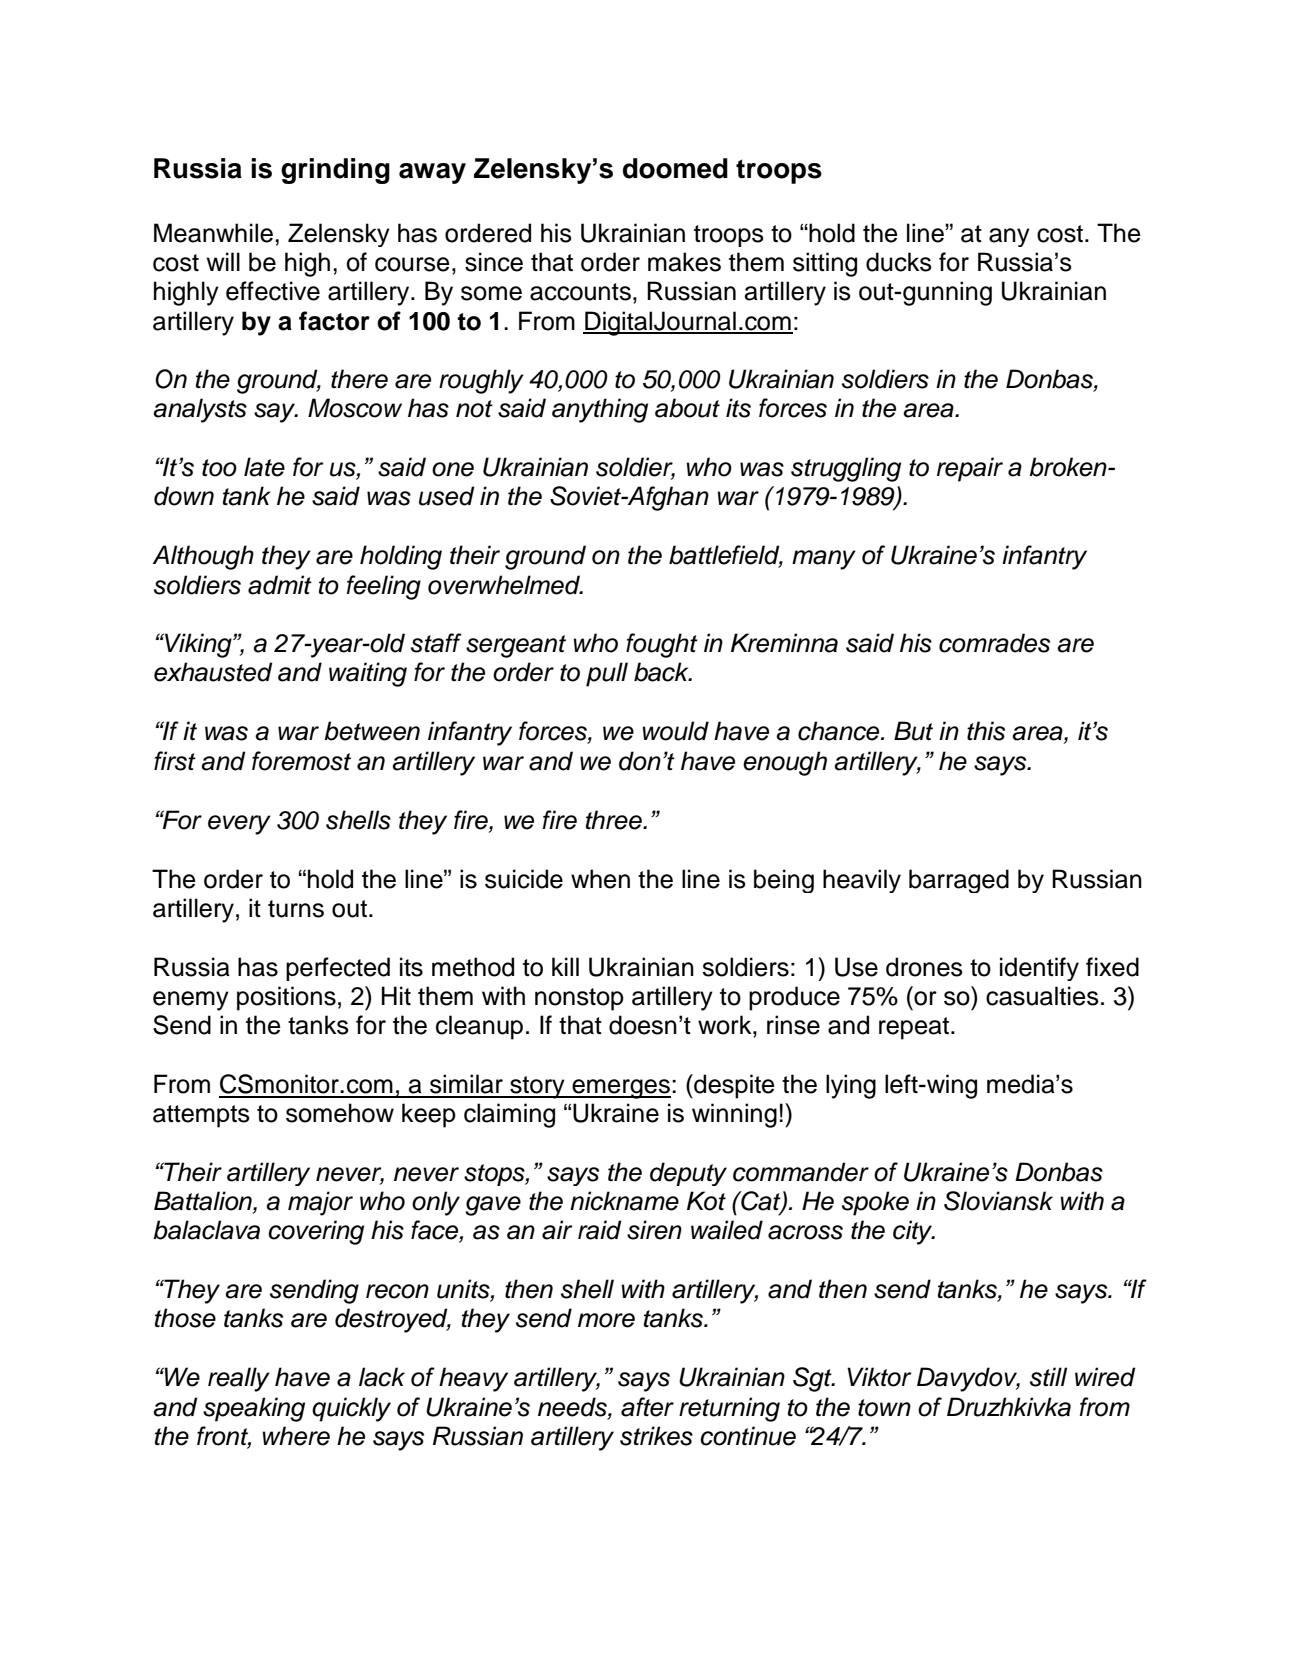 The image size is (1296, 1677). I want to click on doomed, so click(675, 168).
